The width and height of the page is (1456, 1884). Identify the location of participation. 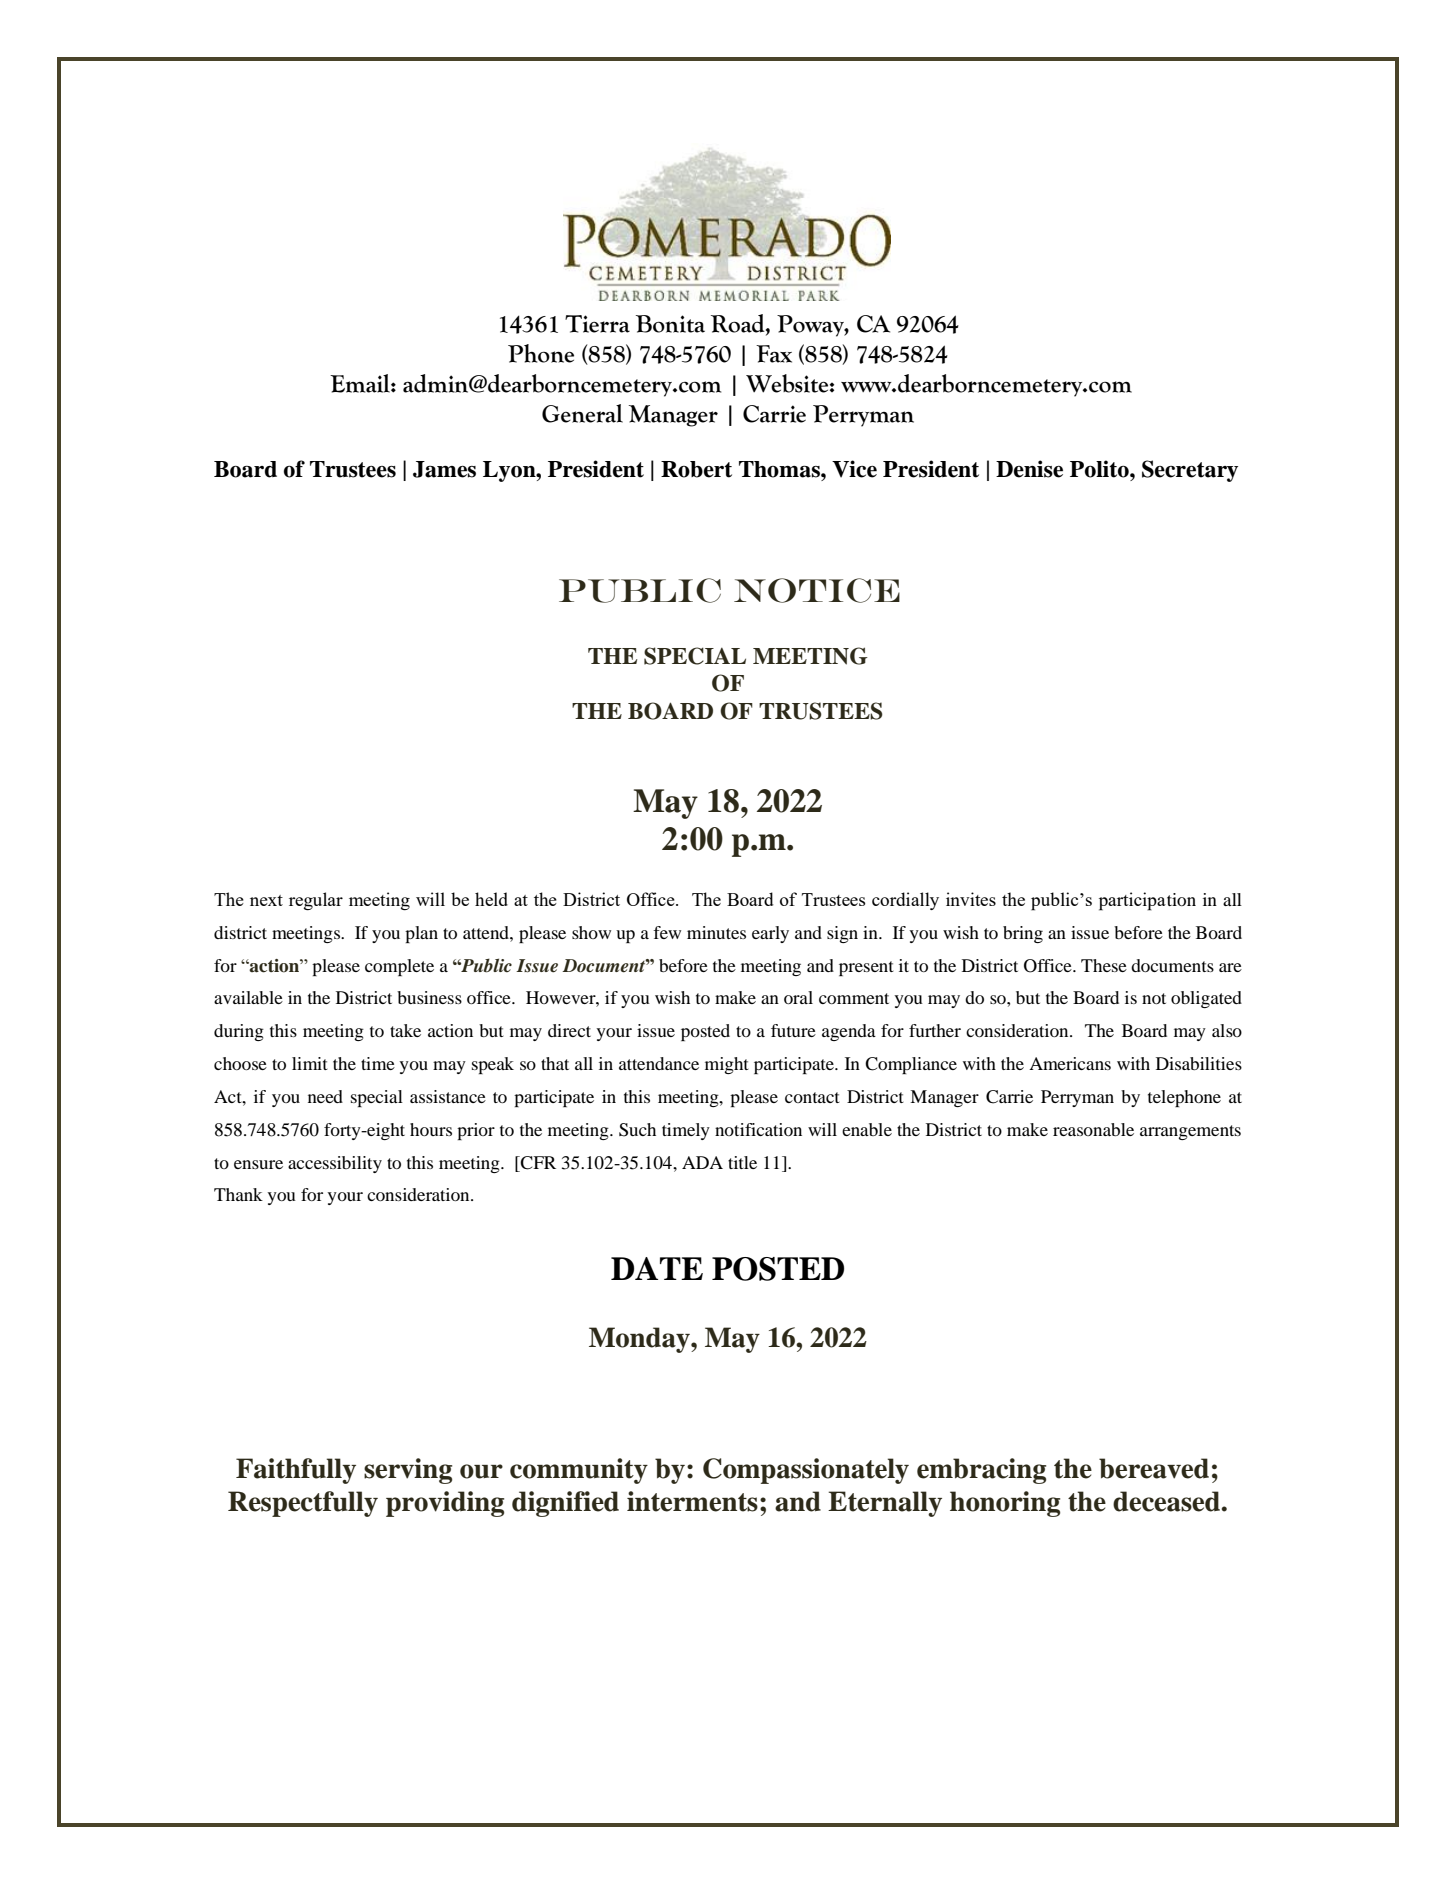
(1147, 901).
